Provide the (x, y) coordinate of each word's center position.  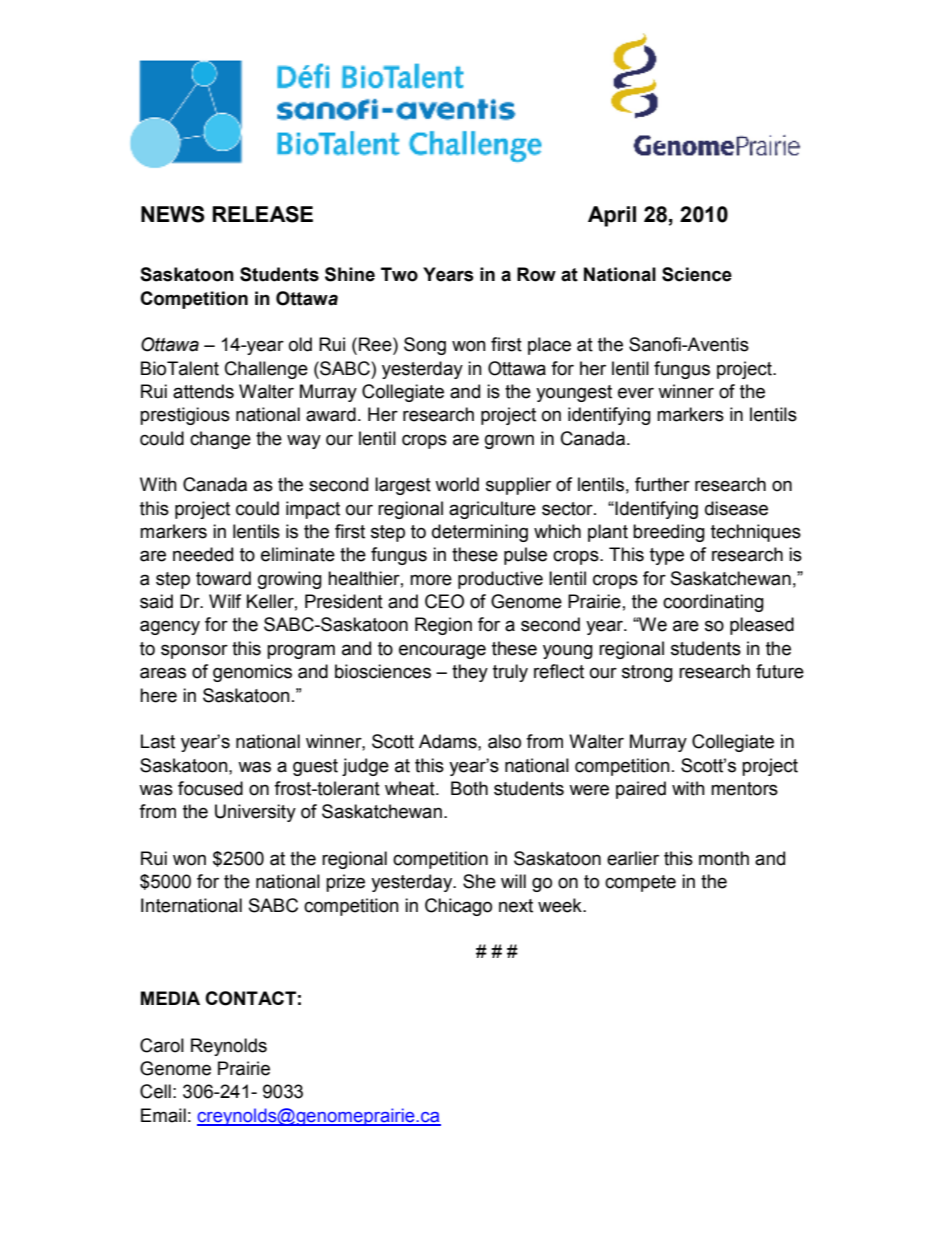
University (255, 813)
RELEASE (262, 214)
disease (736, 508)
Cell (155, 1091)
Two (399, 274)
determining (480, 533)
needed (203, 554)
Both (469, 788)
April (612, 216)
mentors (744, 789)
